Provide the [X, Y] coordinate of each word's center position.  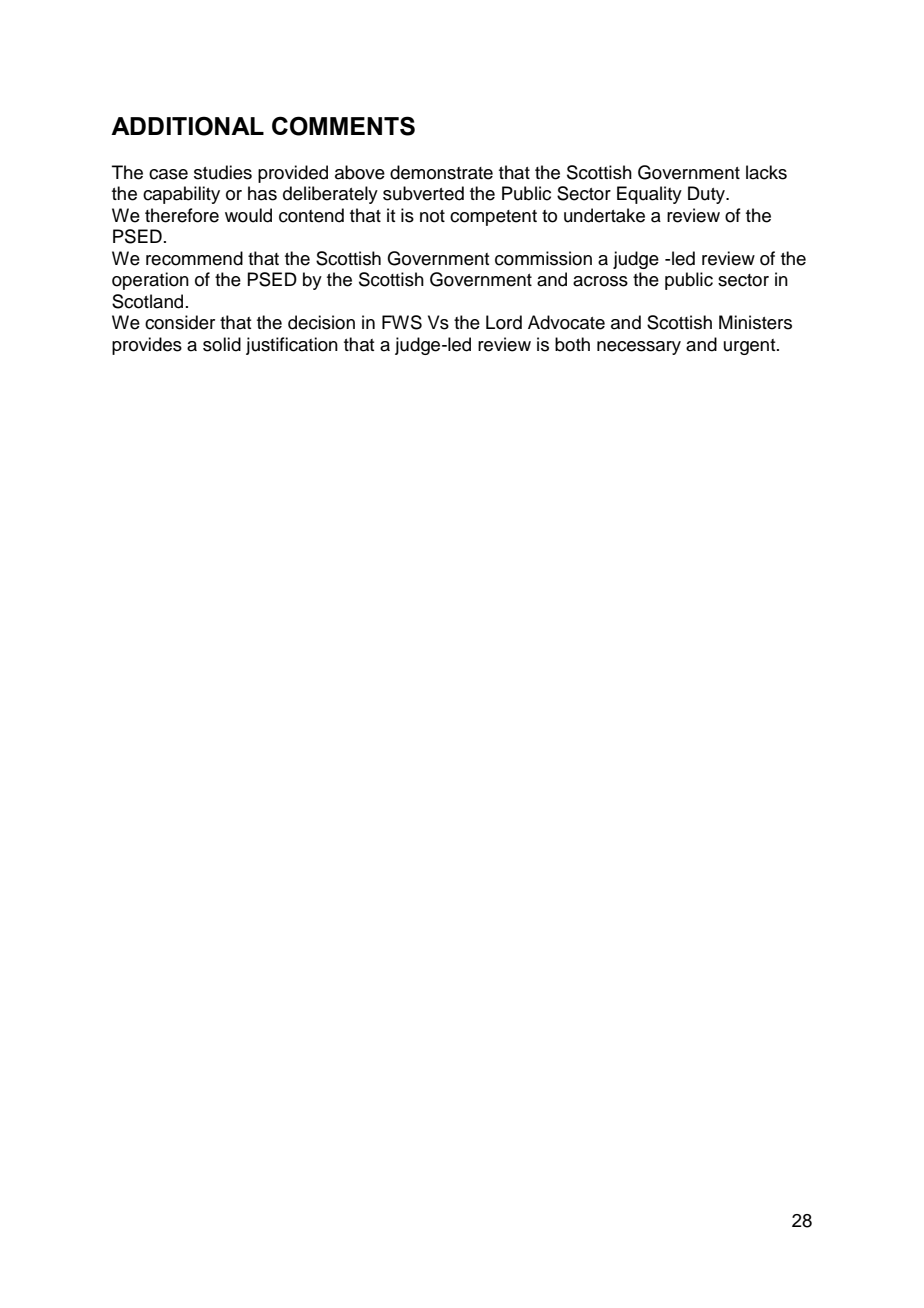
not [432, 216]
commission [543, 258]
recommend [194, 258]
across [600, 281]
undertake [604, 215]
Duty [707, 195]
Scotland [147, 301]
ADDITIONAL [187, 126]
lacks [766, 172]
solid [222, 344]
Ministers [755, 322]
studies [223, 172]
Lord [504, 322]
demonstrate [441, 172]
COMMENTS [343, 126]
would [248, 215]
